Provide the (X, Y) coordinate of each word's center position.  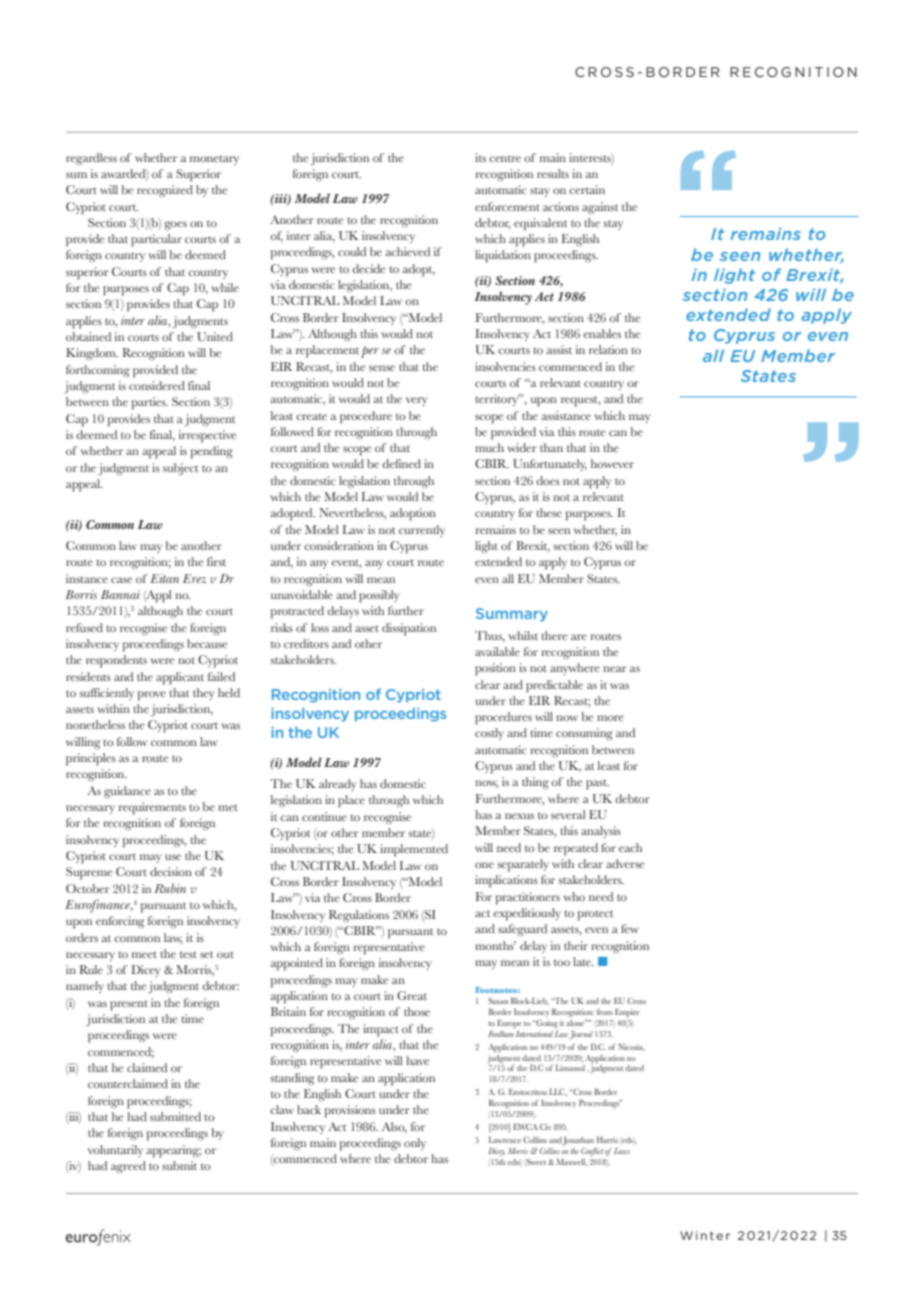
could (352, 251)
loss (320, 627)
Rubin (170, 888)
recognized (165, 191)
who (574, 896)
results (553, 173)
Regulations (359, 916)
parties (150, 403)
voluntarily (115, 1151)
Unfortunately (550, 465)
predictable (554, 686)
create (311, 416)
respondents (116, 661)
